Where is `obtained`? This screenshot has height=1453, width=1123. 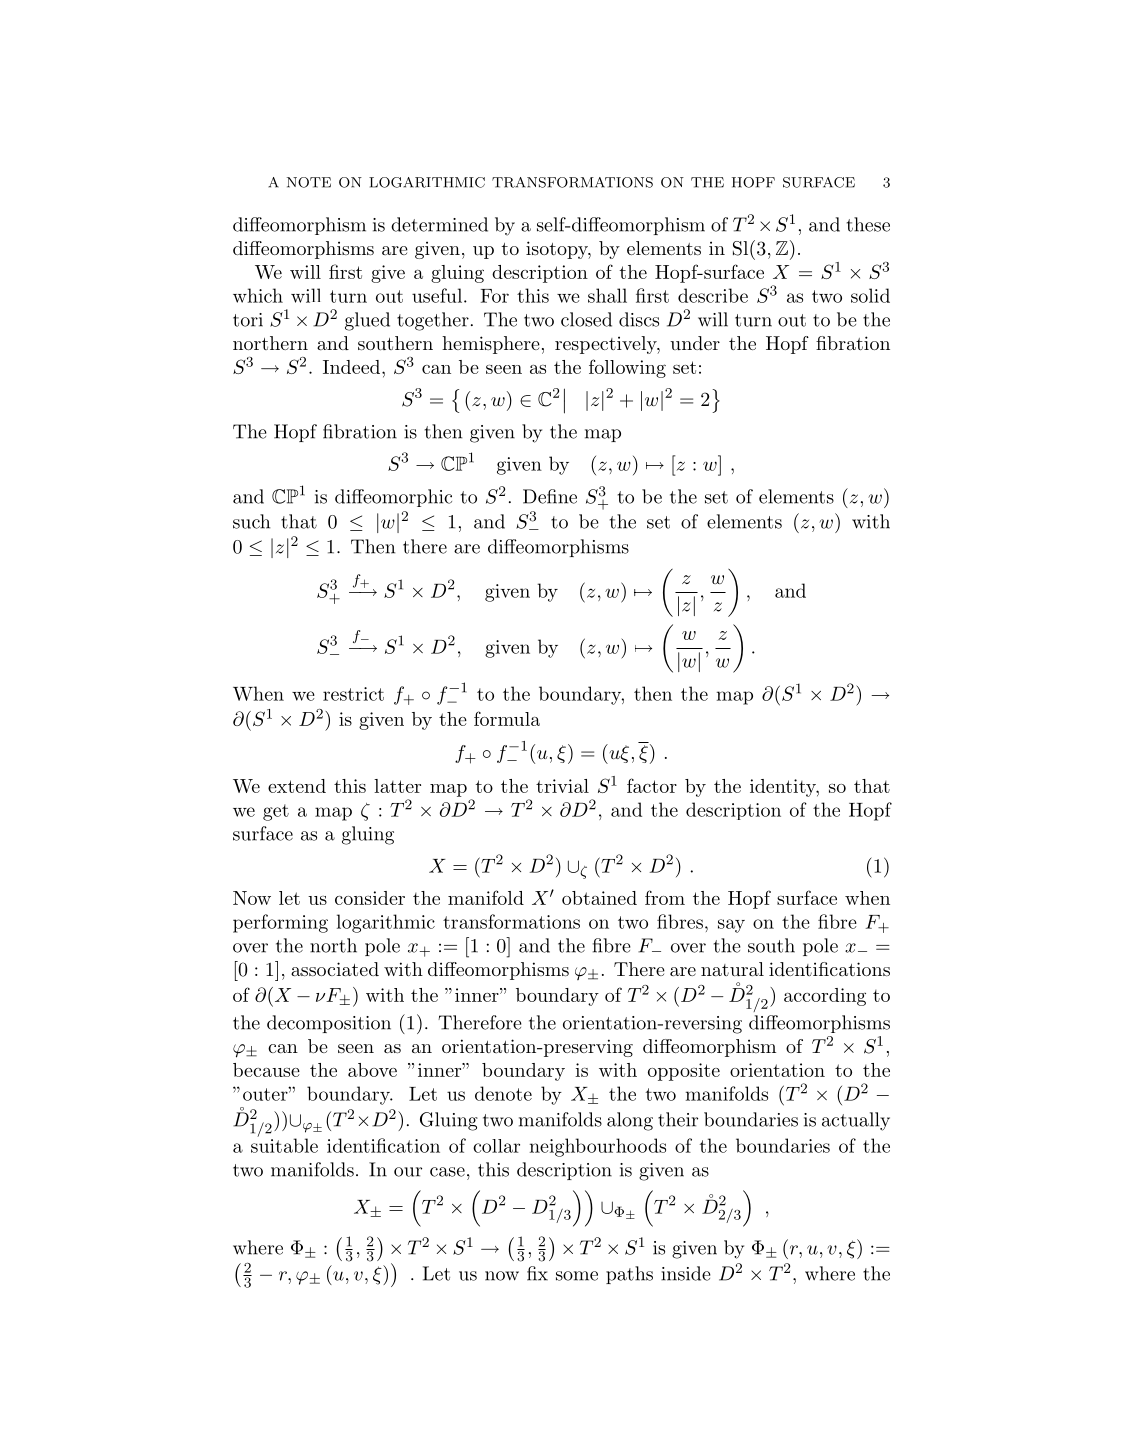 obtained is located at coordinates (599, 898).
